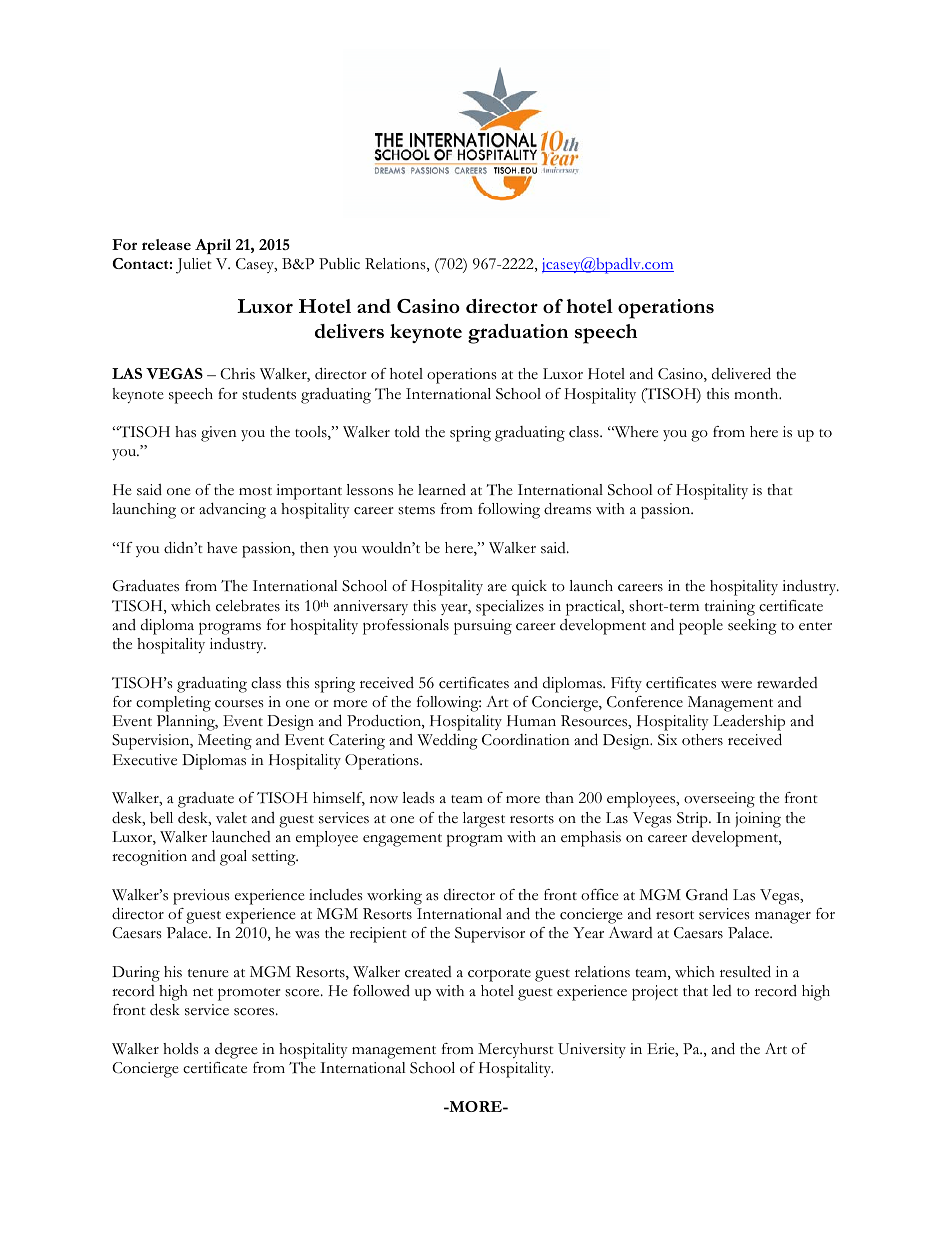 The height and width of the page is (1233, 952). What do you see at coordinates (416, 510) in the page?
I see `stems` at bounding box center [416, 510].
